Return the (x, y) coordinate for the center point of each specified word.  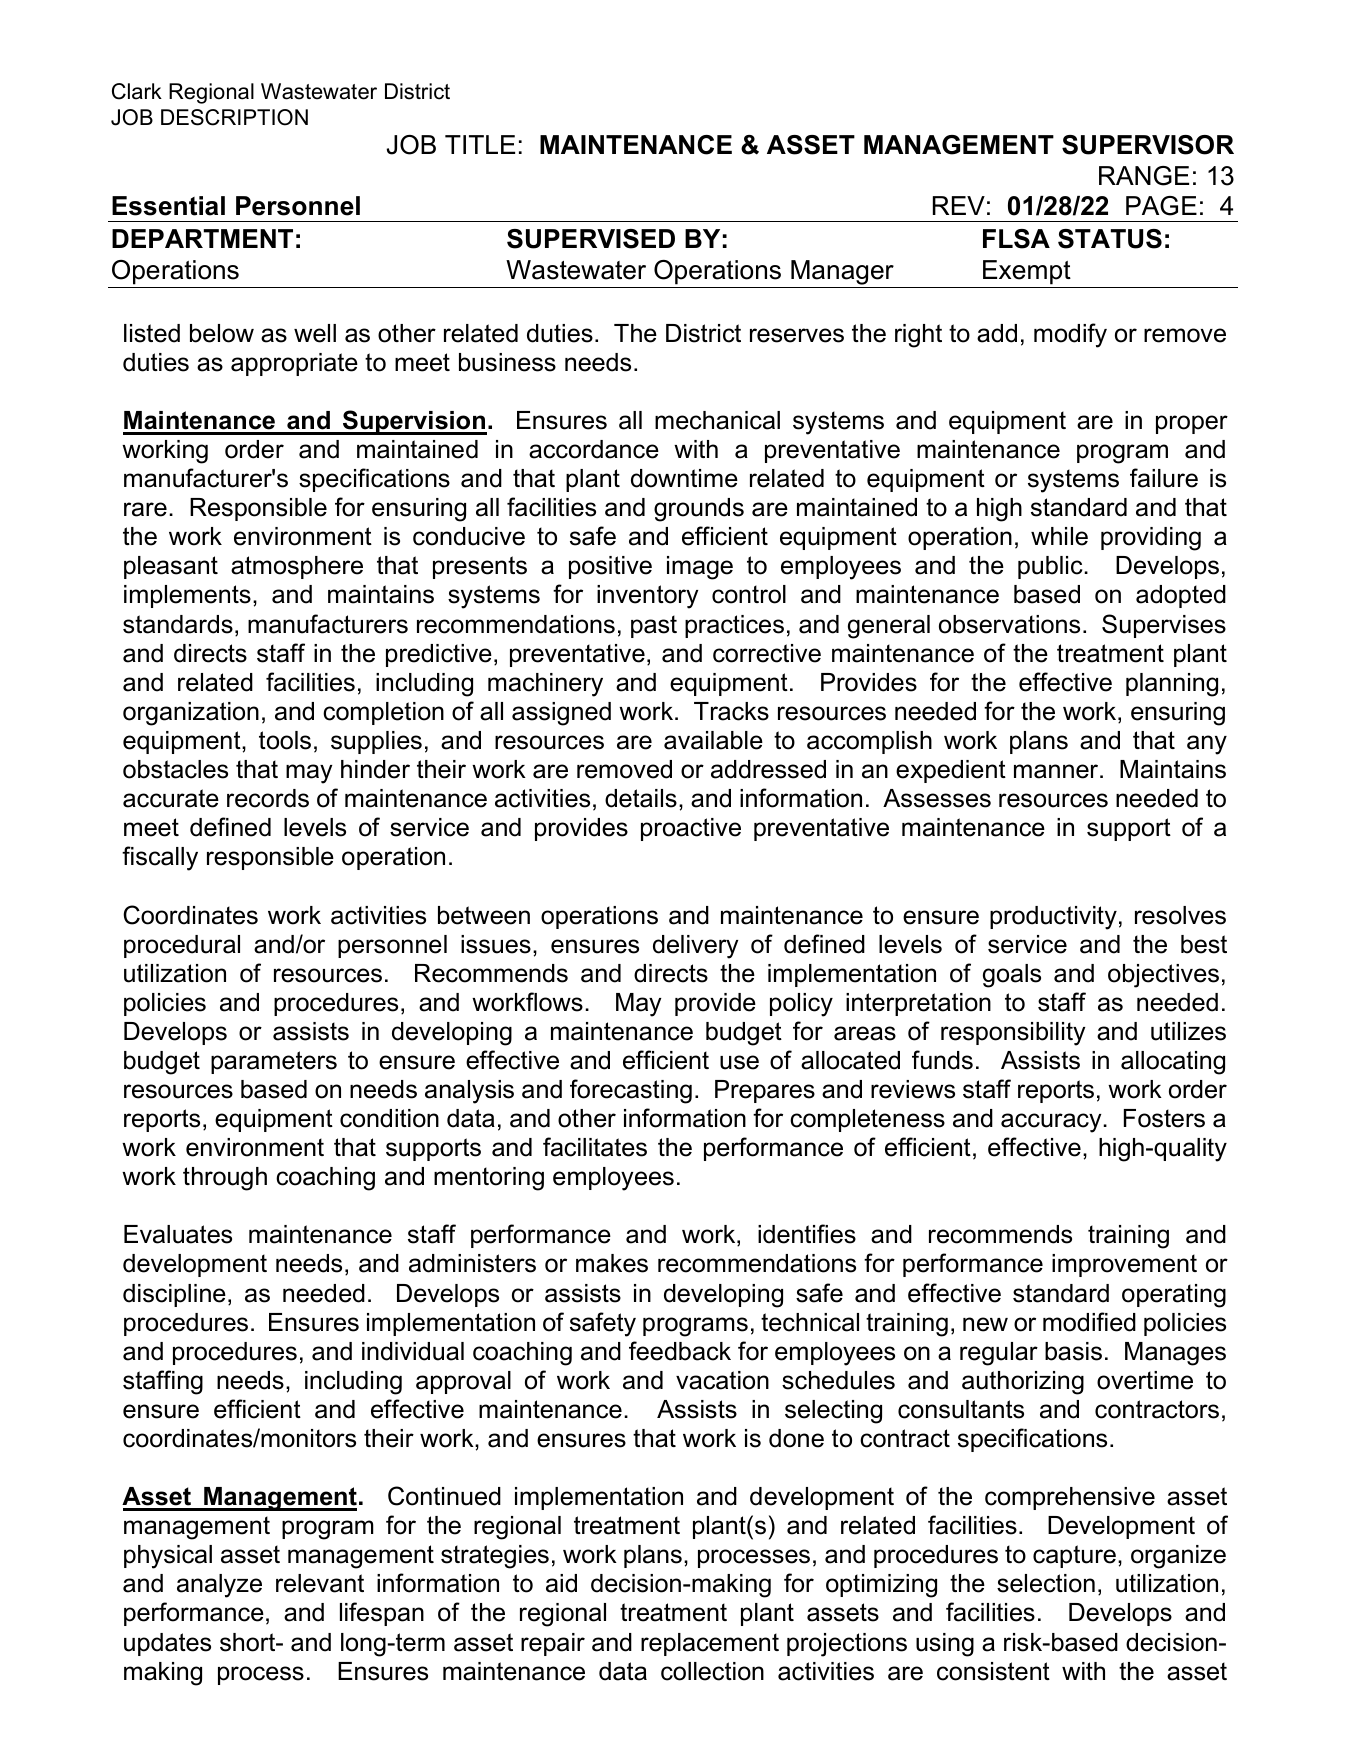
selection (1046, 1583)
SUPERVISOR (1148, 145)
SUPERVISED (591, 239)
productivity (1053, 918)
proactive (691, 829)
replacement (710, 1644)
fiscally (160, 858)
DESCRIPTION (234, 117)
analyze (219, 1586)
